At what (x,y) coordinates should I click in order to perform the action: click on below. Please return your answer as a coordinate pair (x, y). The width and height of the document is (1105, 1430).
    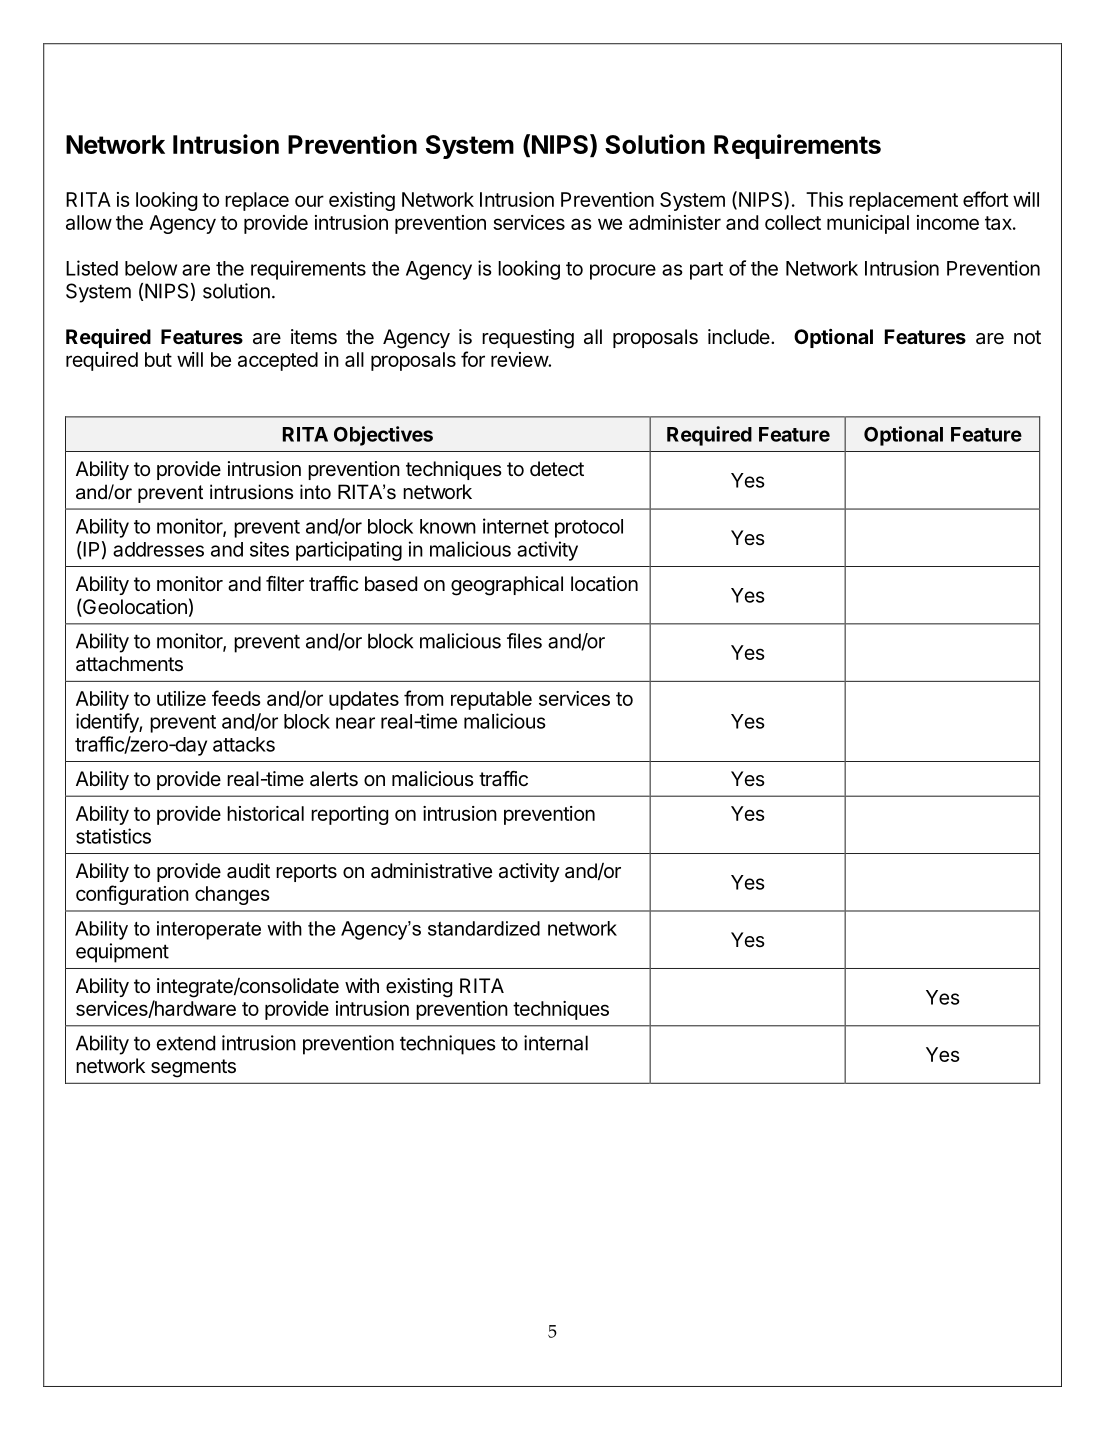
    Looking at the image, I should click on (151, 268).
